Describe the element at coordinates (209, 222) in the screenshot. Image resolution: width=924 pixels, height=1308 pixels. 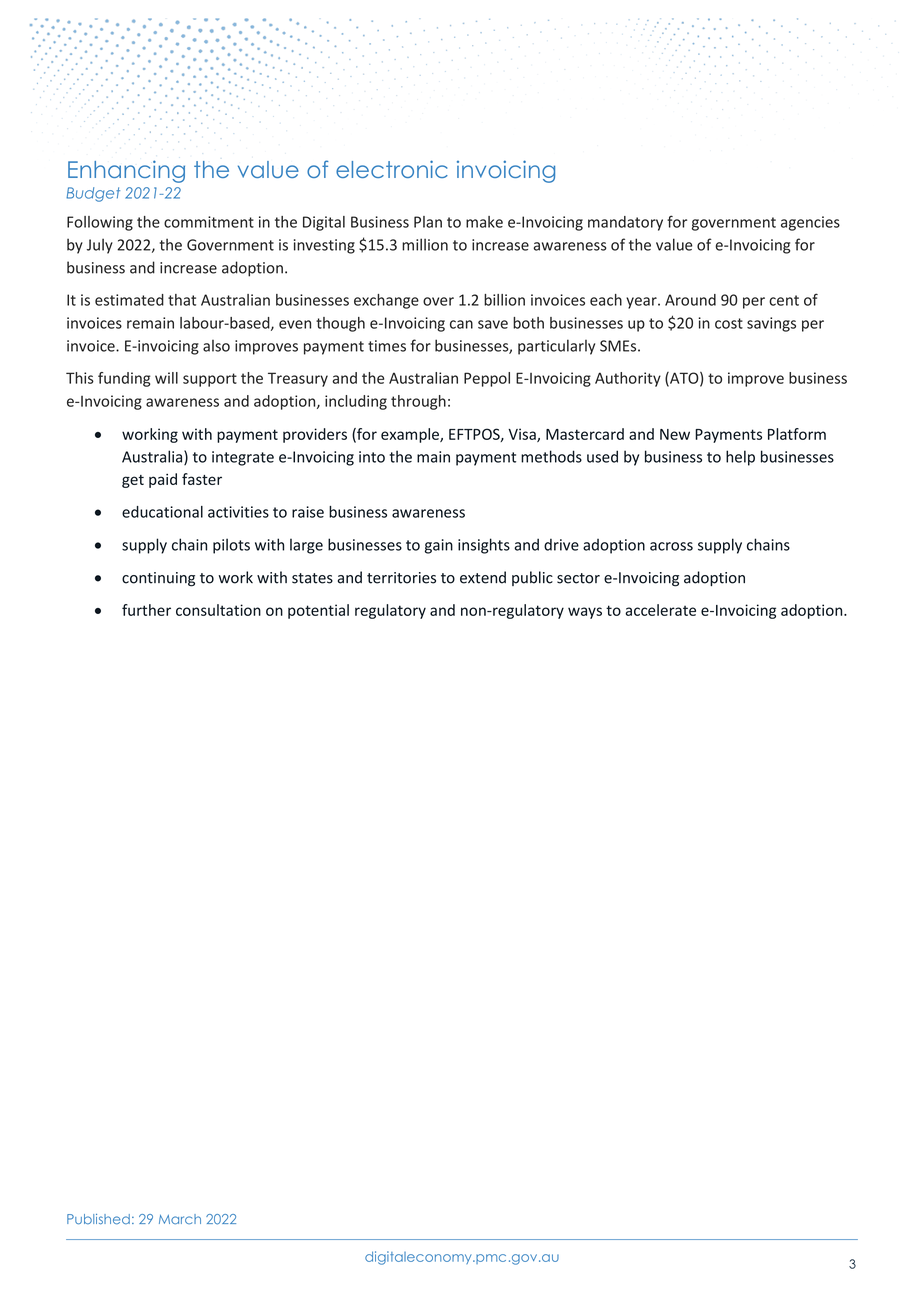
I see `commitment` at that location.
